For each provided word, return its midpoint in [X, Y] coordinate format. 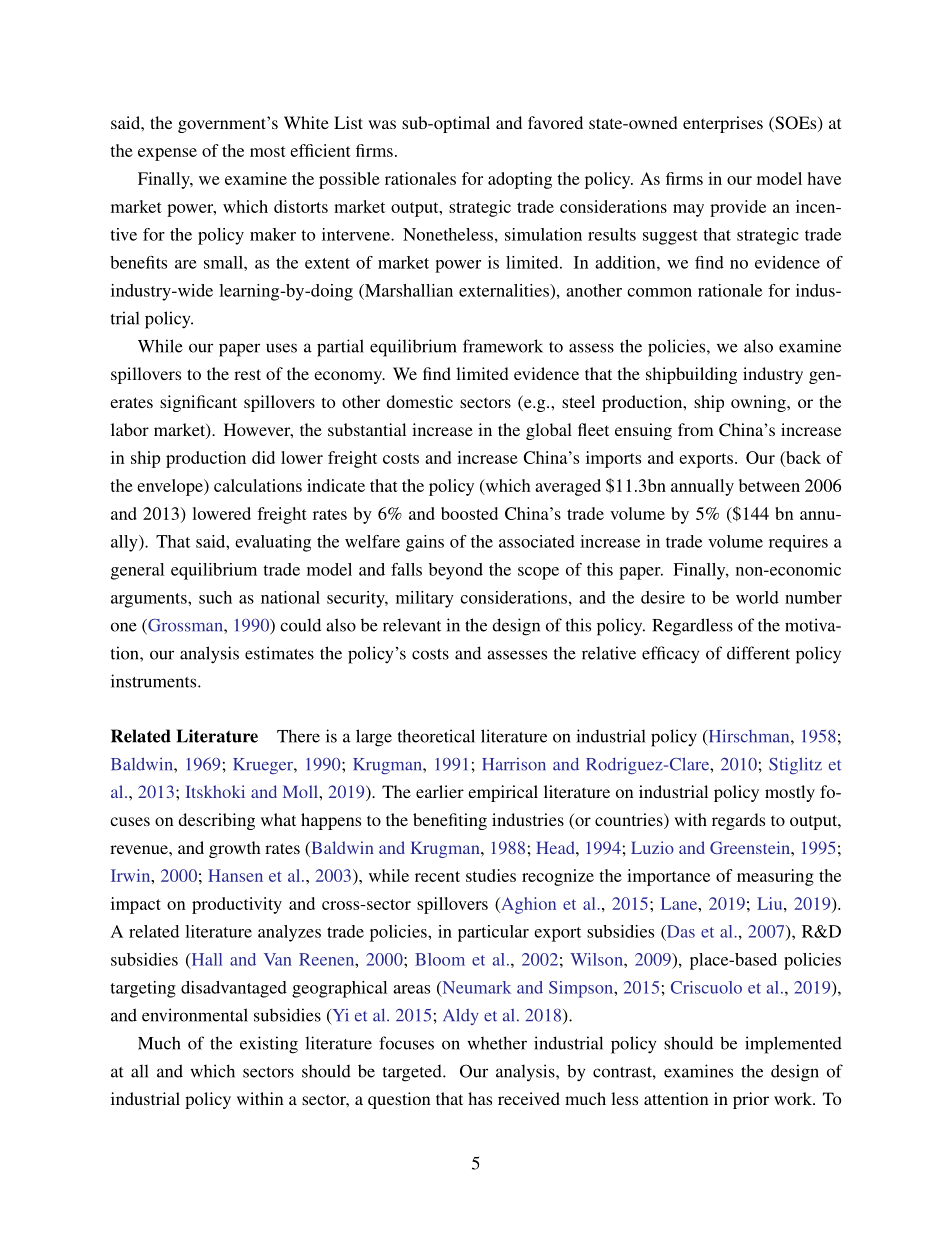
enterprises [723, 124]
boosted [469, 513]
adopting [520, 180]
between [769, 485]
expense [167, 154]
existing [269, 1045]
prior [751, 1100]
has [480, 1098]
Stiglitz [795, 765]
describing [216, 821]
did [263, 457]
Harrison [514, 764]
